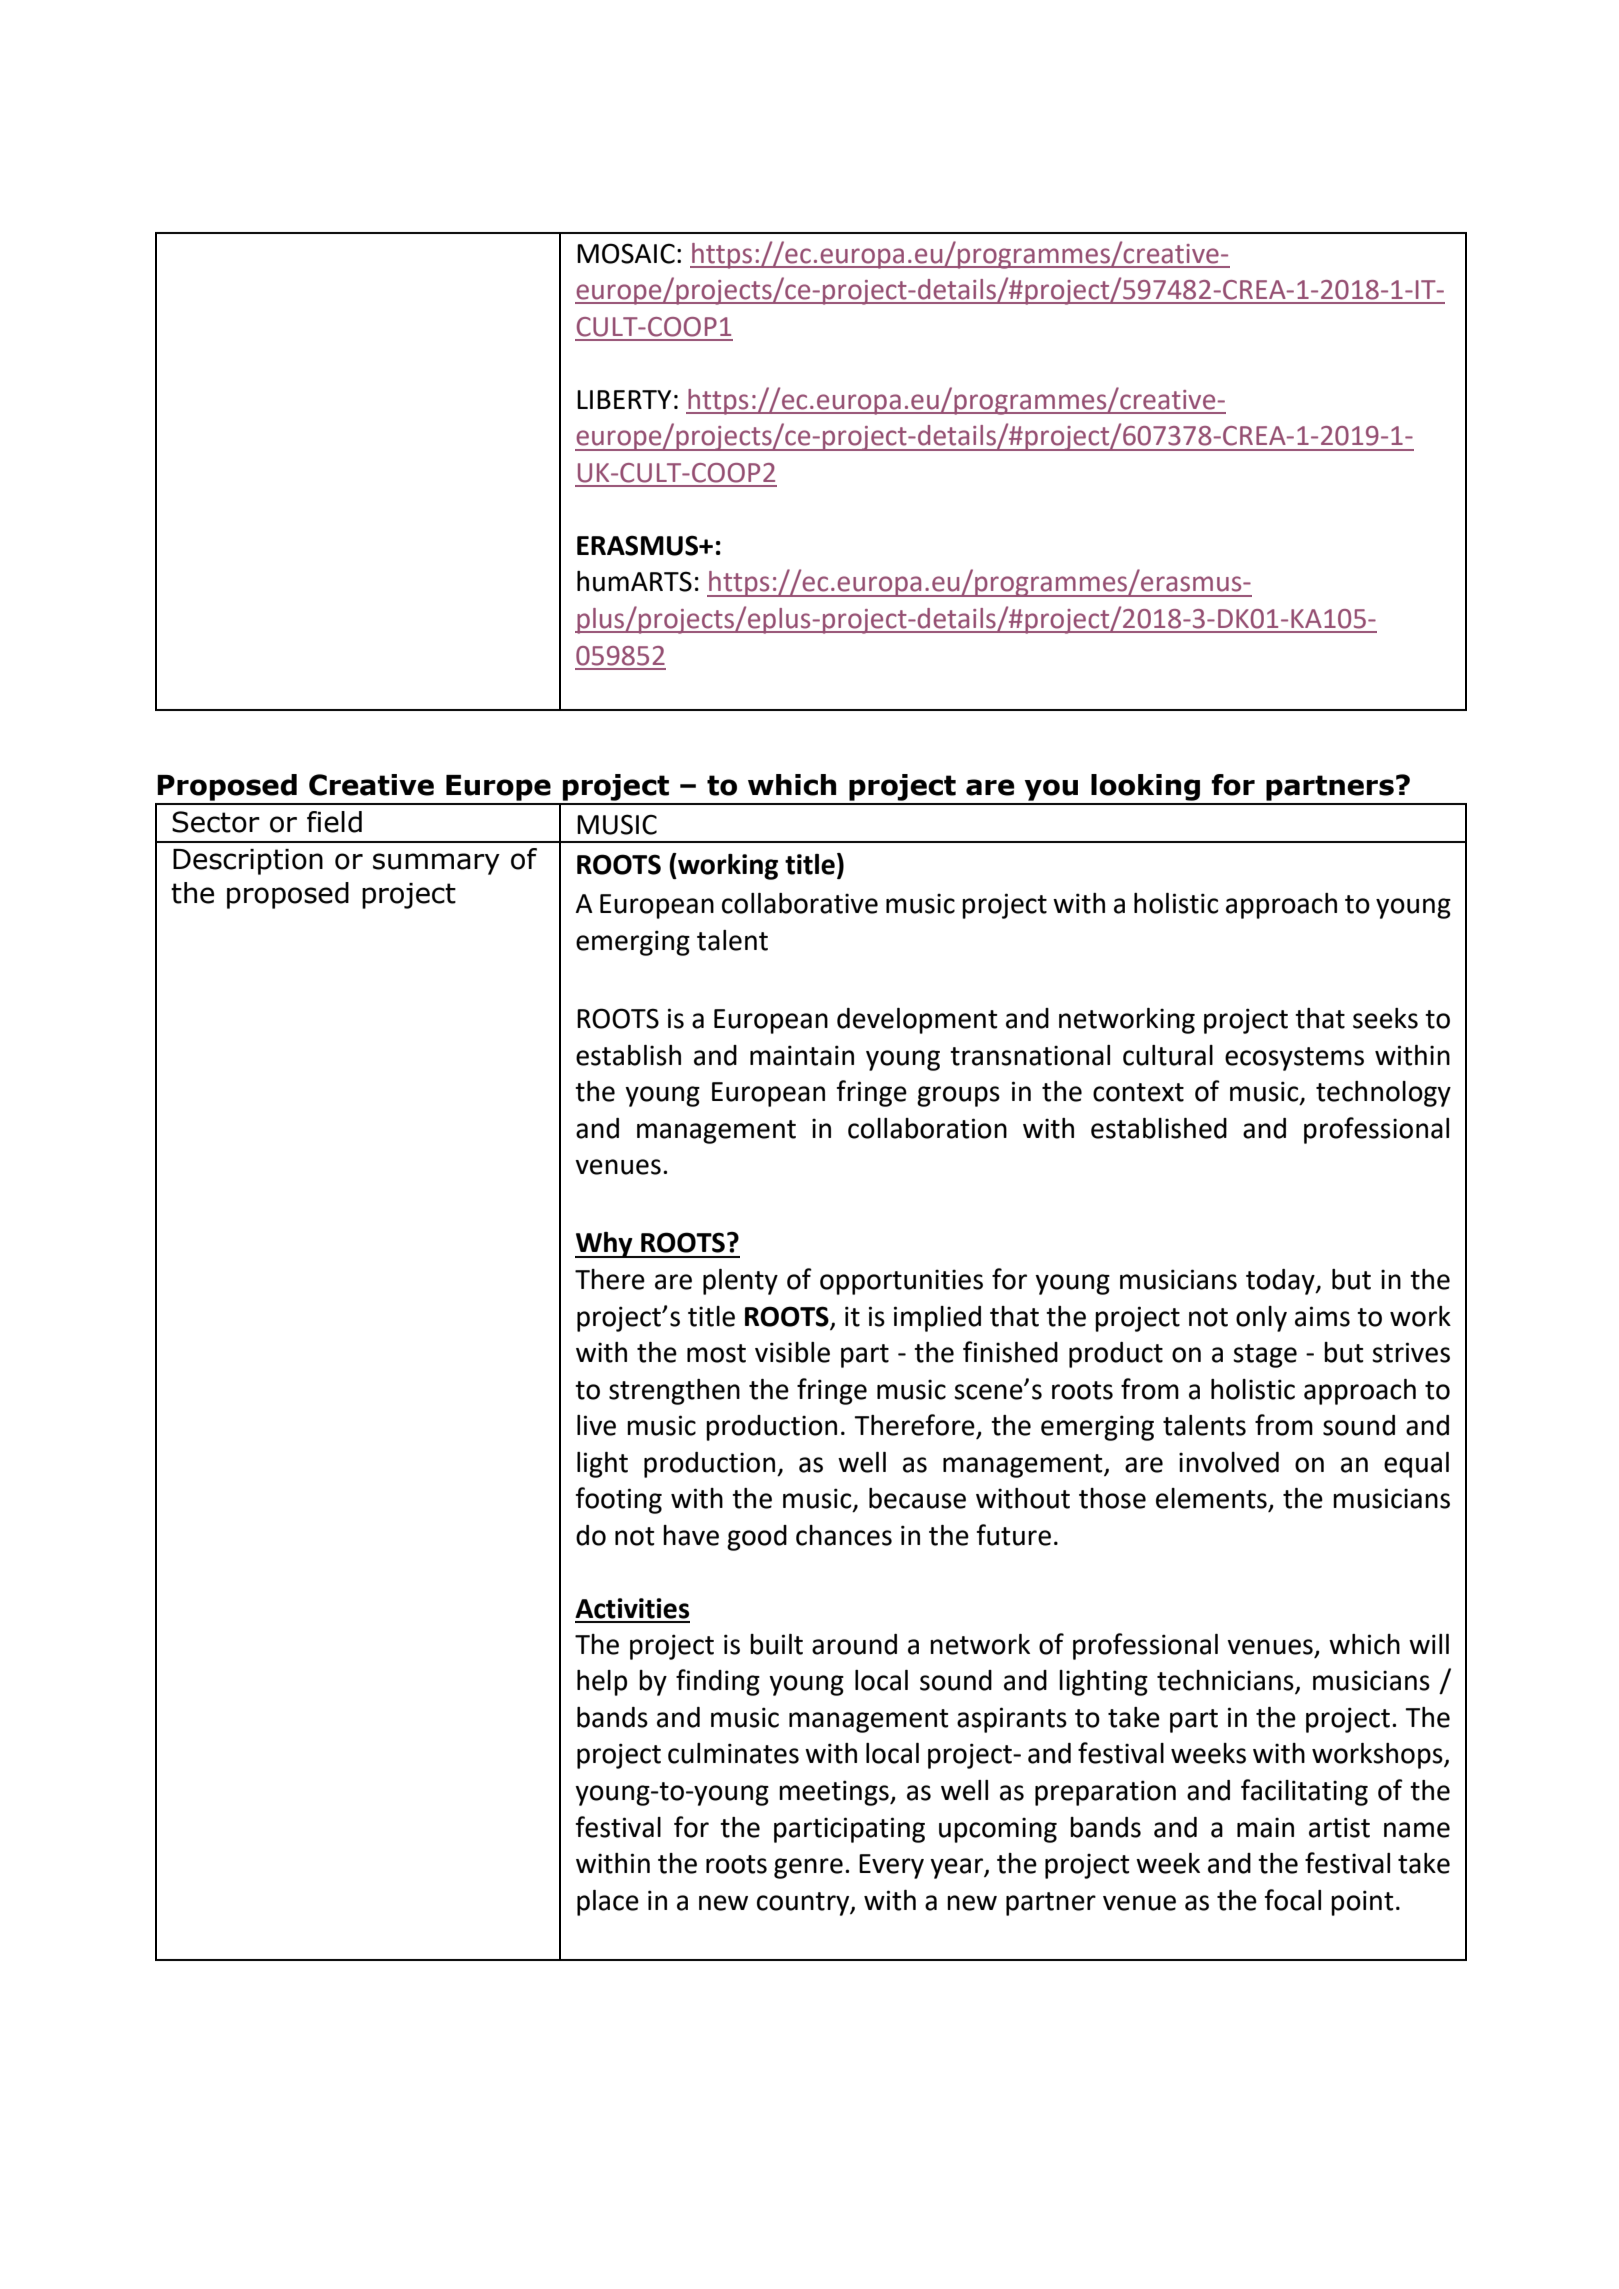 The image size is (1619, 2289). I want to click on technology, so click(1383, 1094).
